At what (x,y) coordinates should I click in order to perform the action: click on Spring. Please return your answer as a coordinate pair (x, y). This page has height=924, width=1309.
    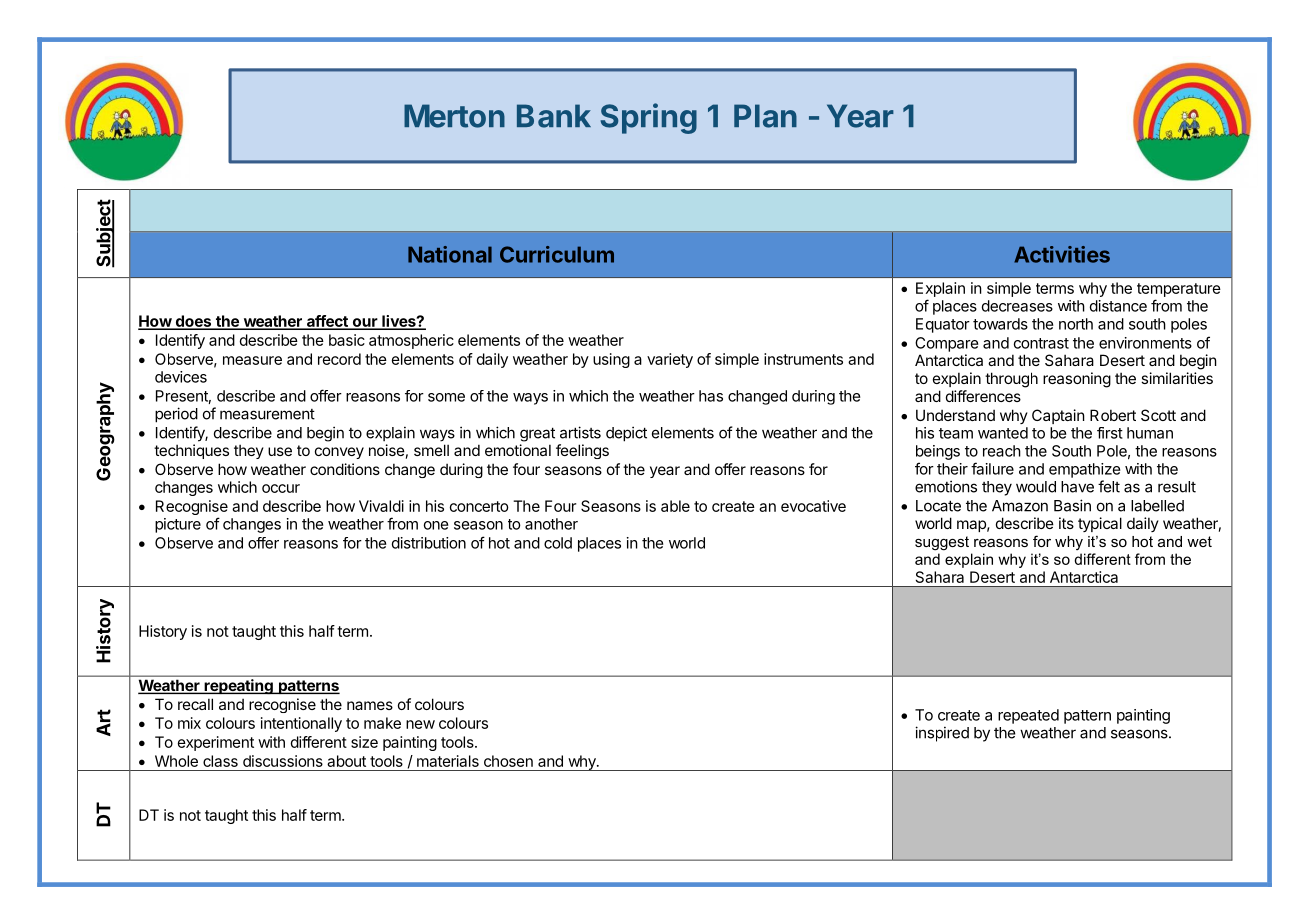
    Looking at the image, I should click on (649, 118).
